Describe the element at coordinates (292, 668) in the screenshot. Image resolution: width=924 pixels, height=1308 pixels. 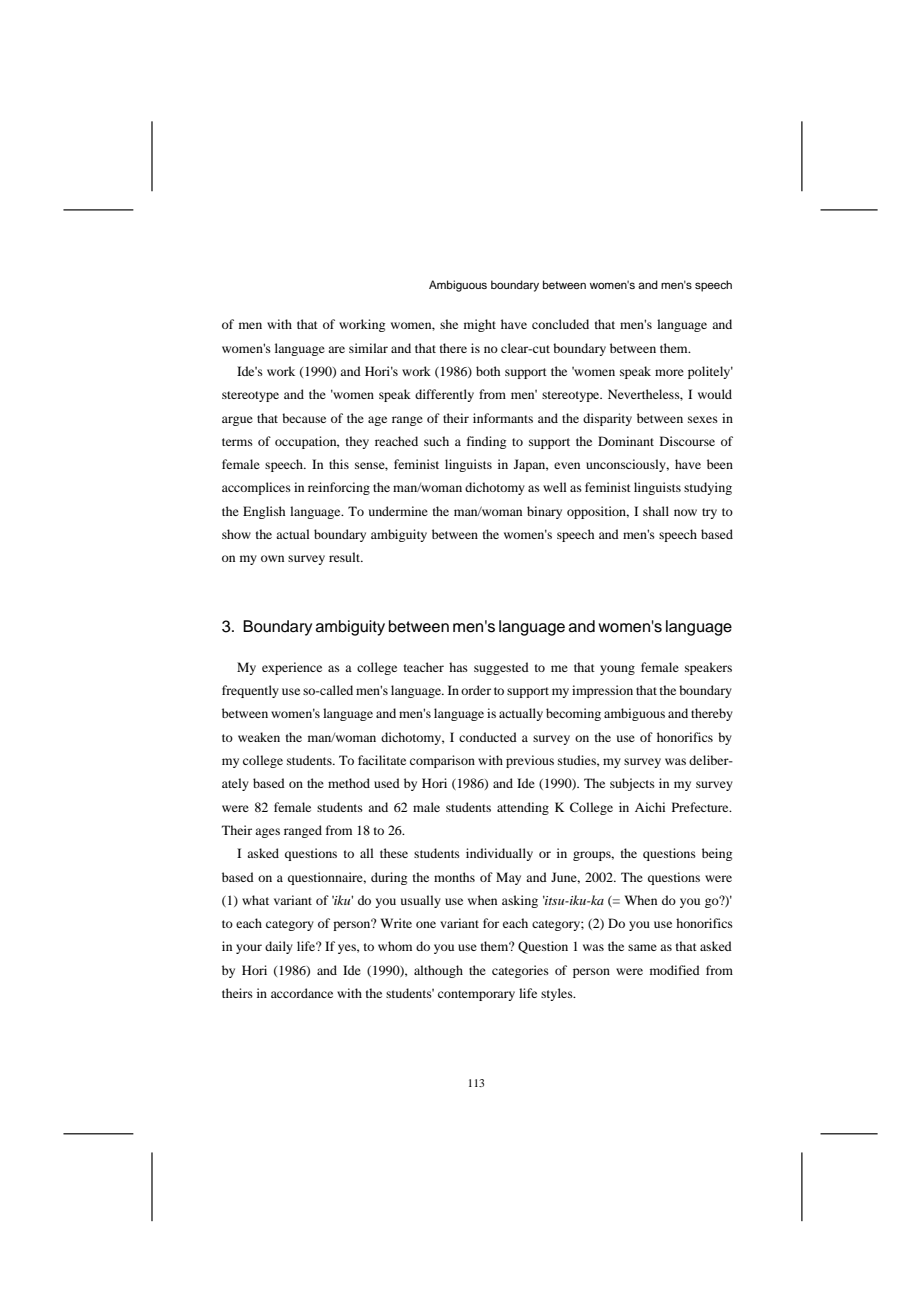
I see `experience` at that location.
